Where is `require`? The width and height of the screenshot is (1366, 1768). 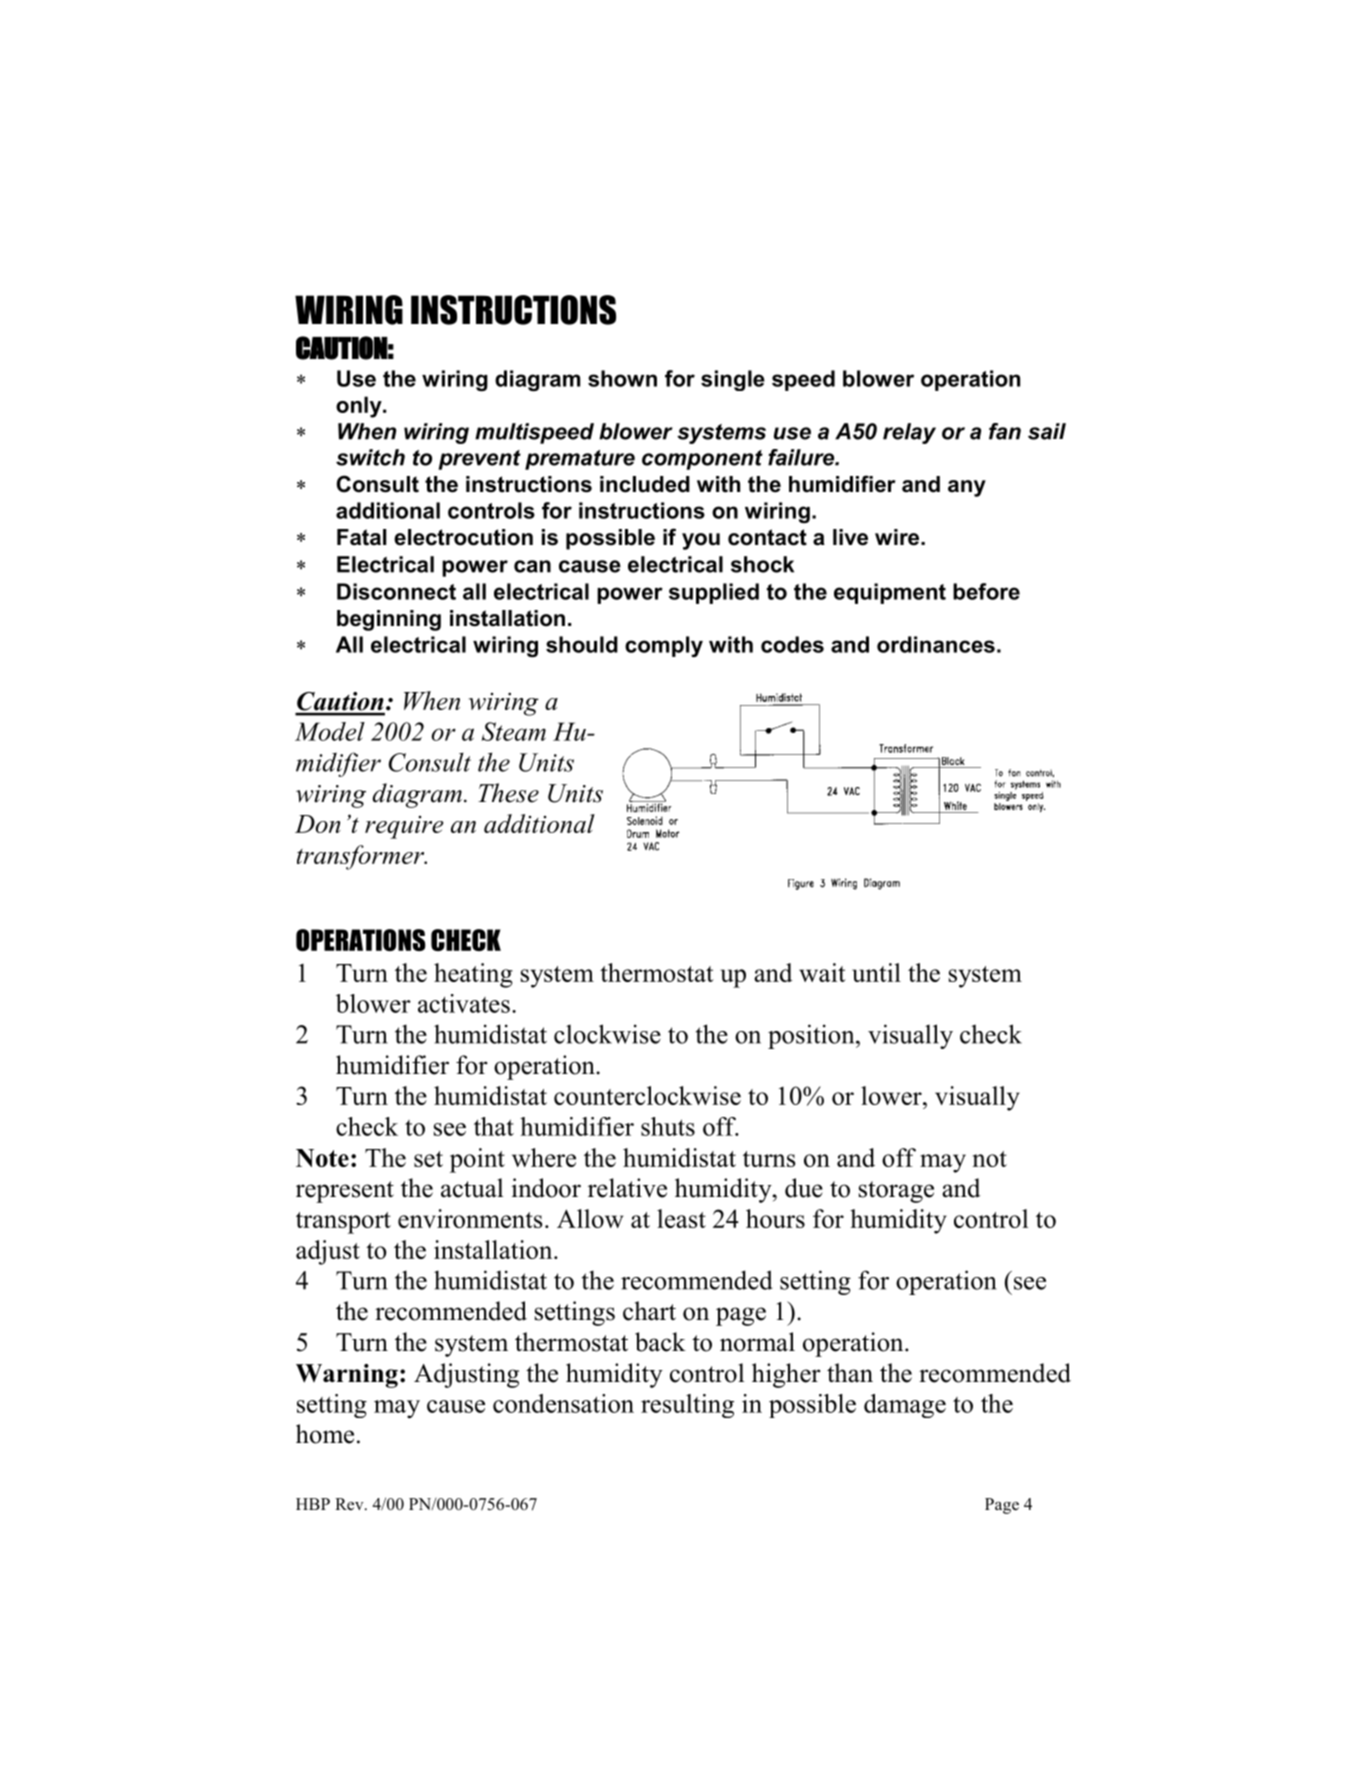
require is located at coordinates (404, 827).
